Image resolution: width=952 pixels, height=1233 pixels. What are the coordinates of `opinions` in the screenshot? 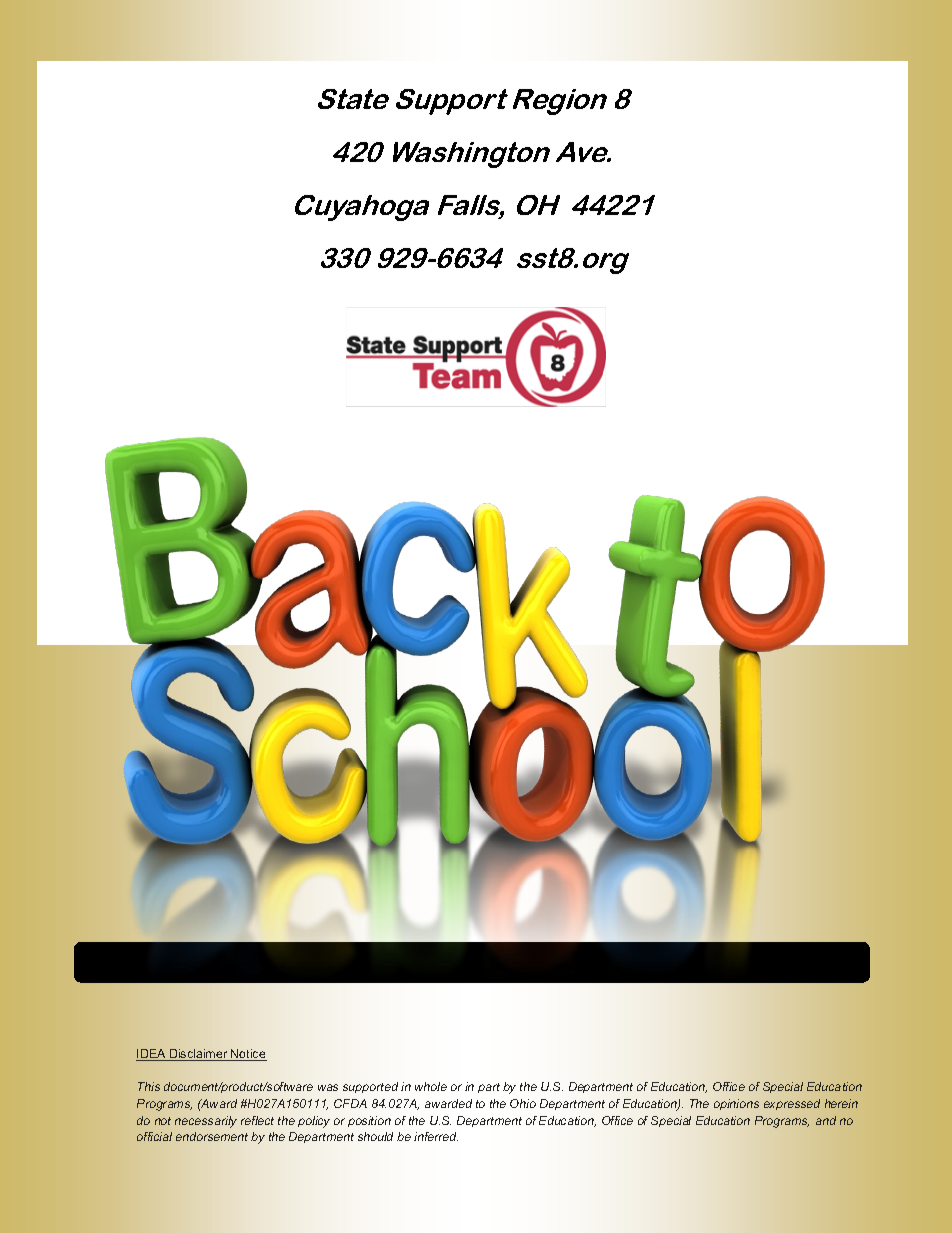 It's located at (736, 1104).
